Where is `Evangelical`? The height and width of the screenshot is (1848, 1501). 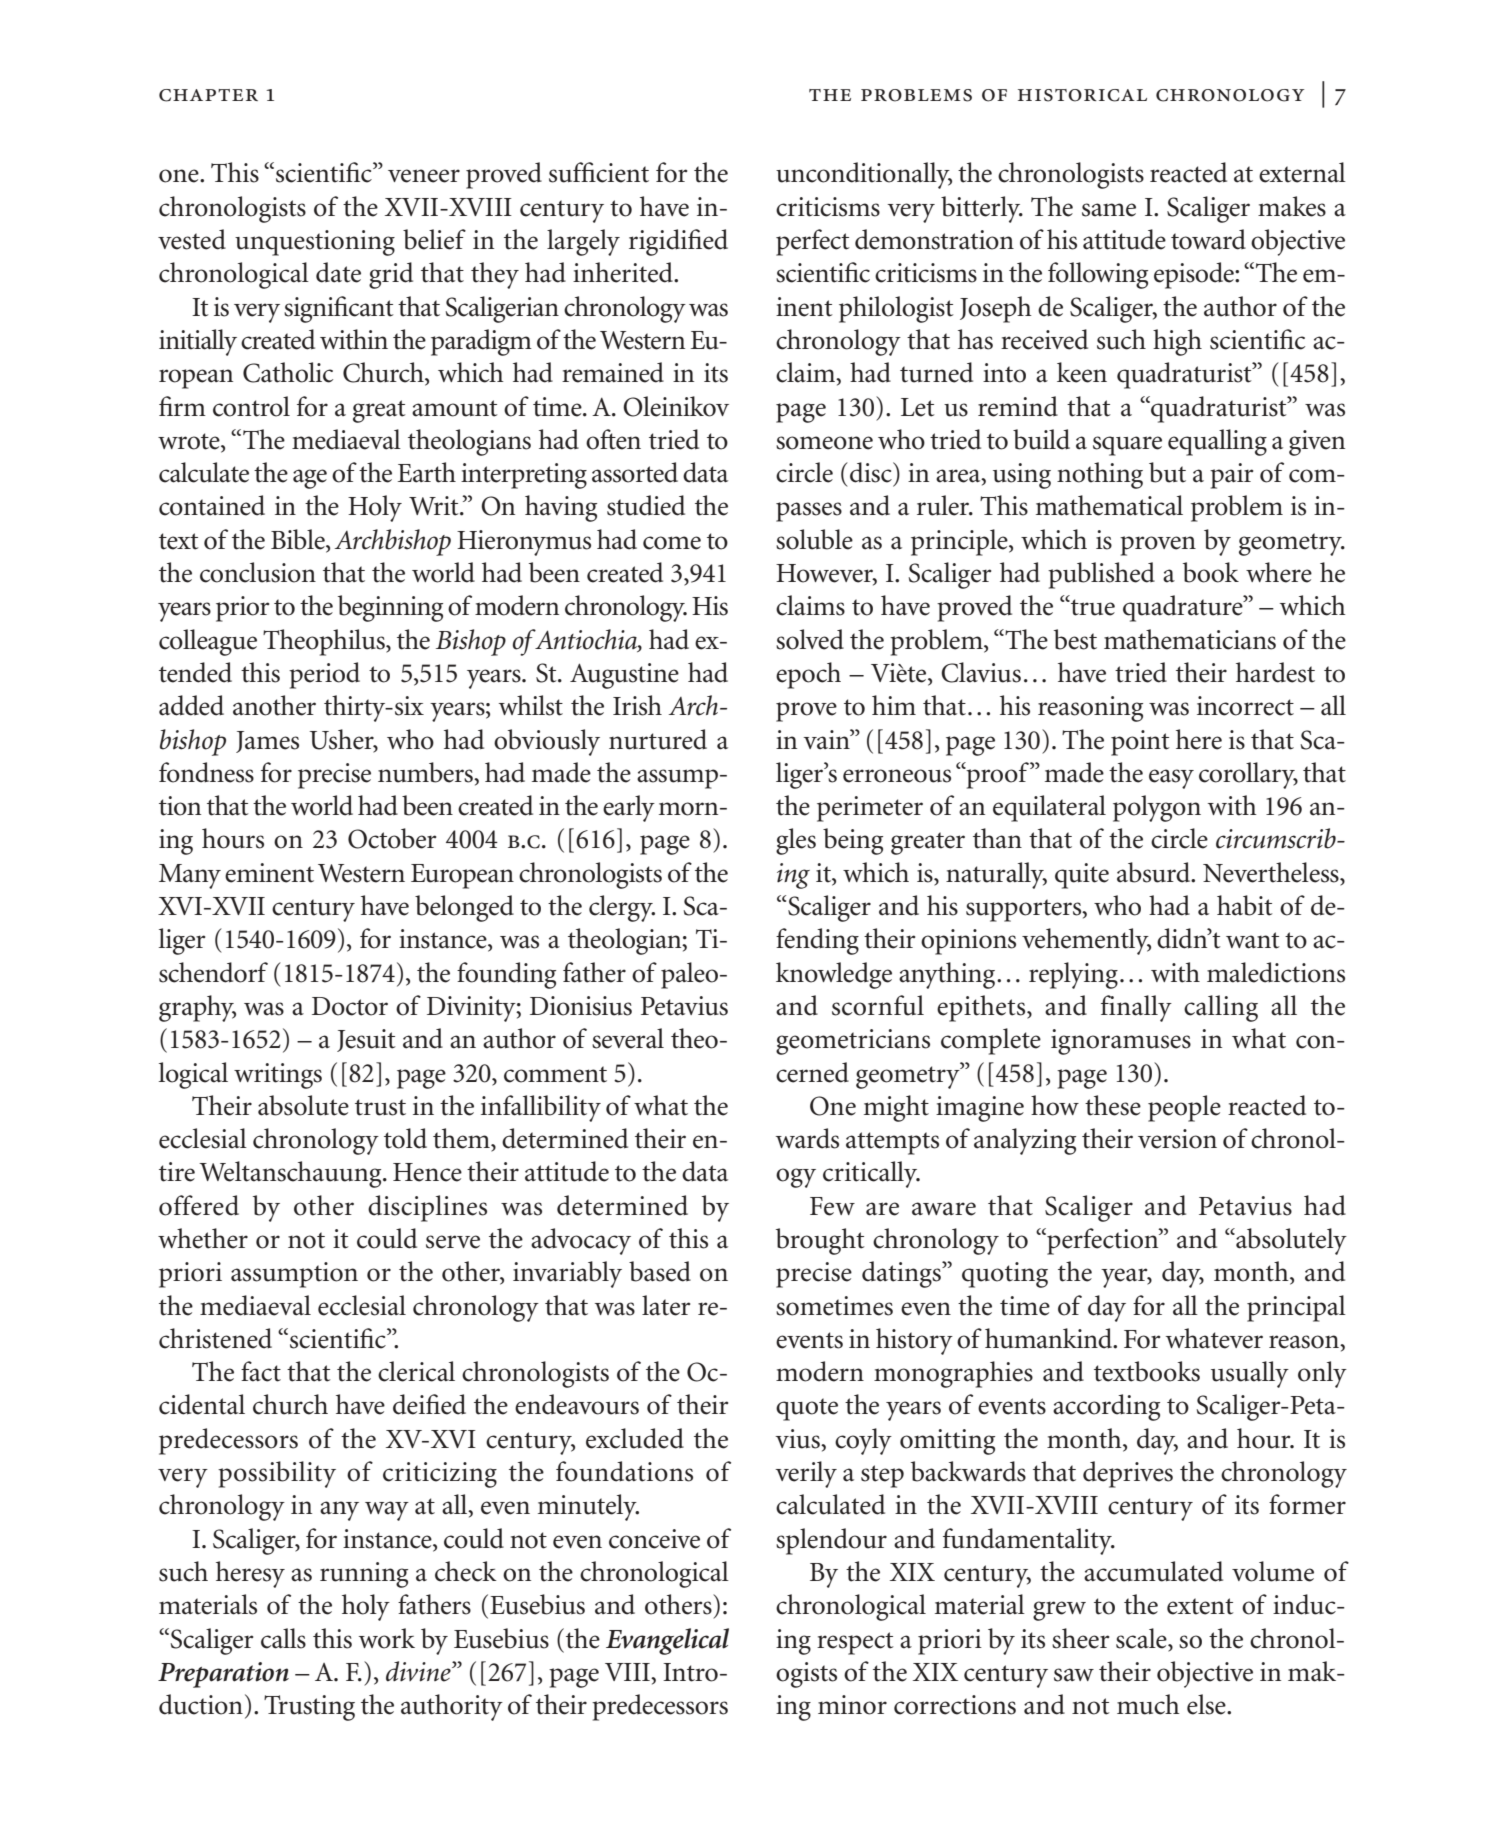 Evangelical is located at coordinates (667, 1641).
